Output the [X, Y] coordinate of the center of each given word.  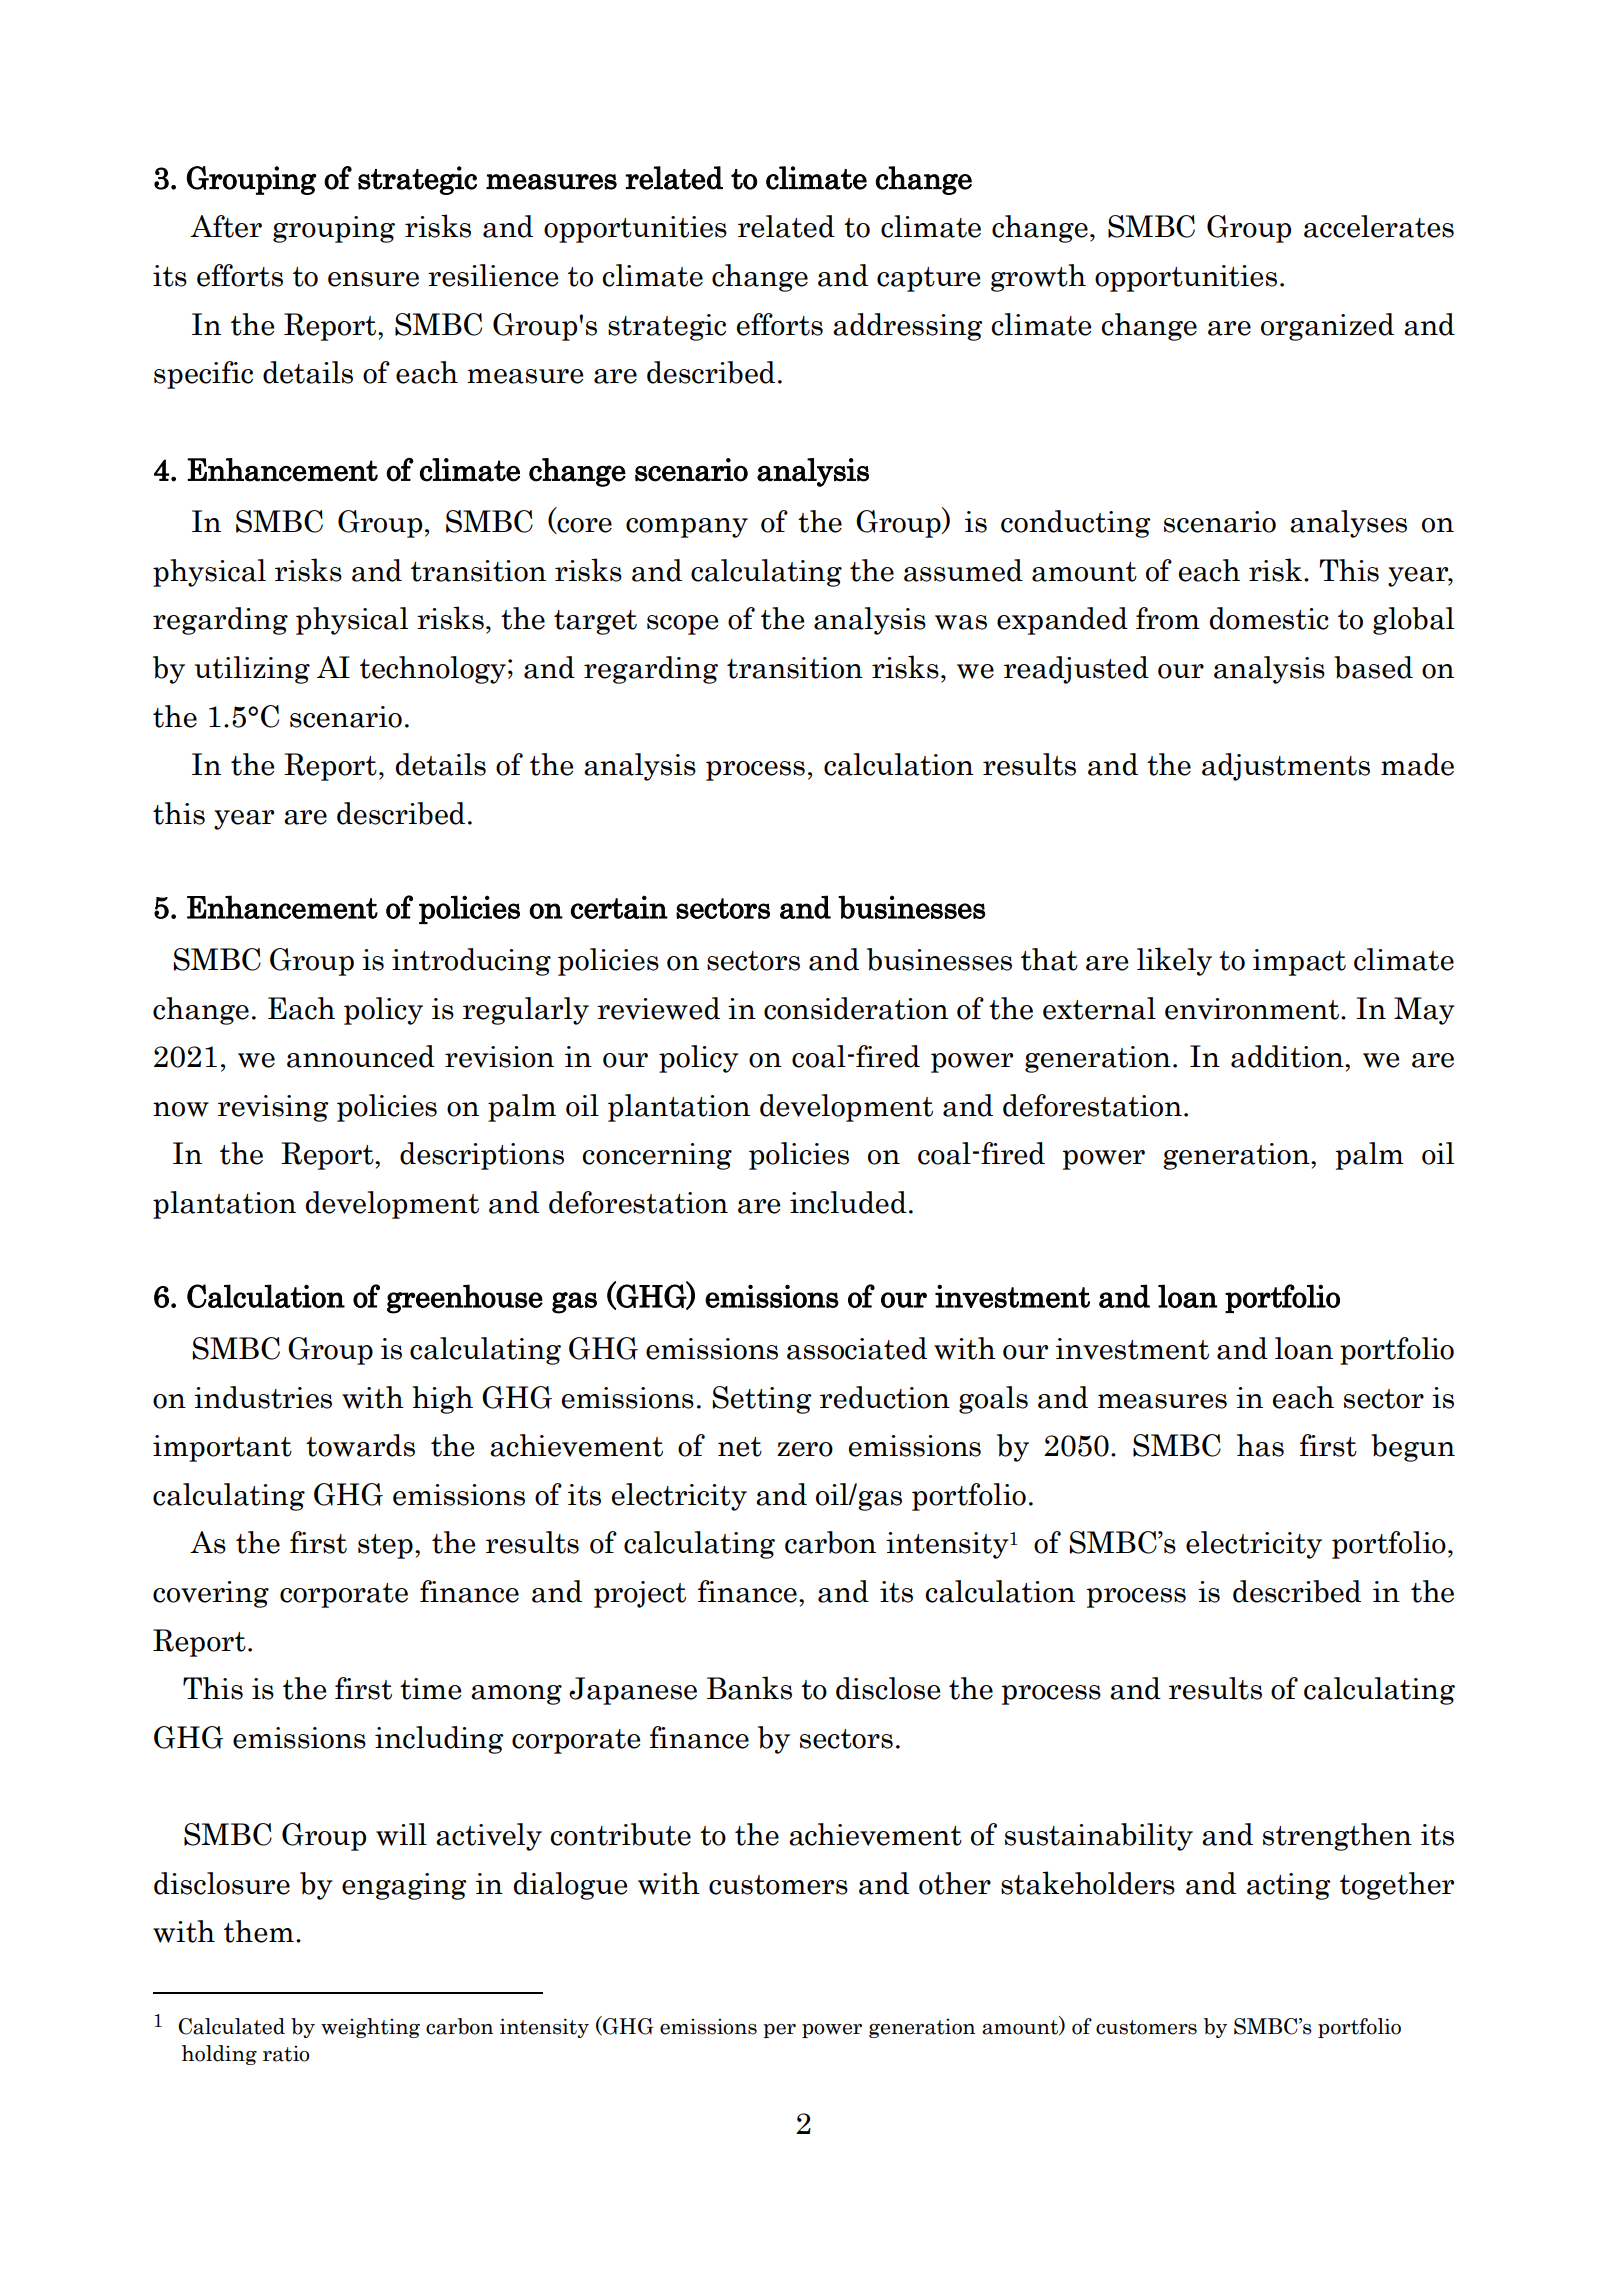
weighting [370, 2028]
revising [273, 1108]
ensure [373, 279]
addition [1288, 1056]
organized [1327, 327]
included [848, 1202]
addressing [908, 327]
